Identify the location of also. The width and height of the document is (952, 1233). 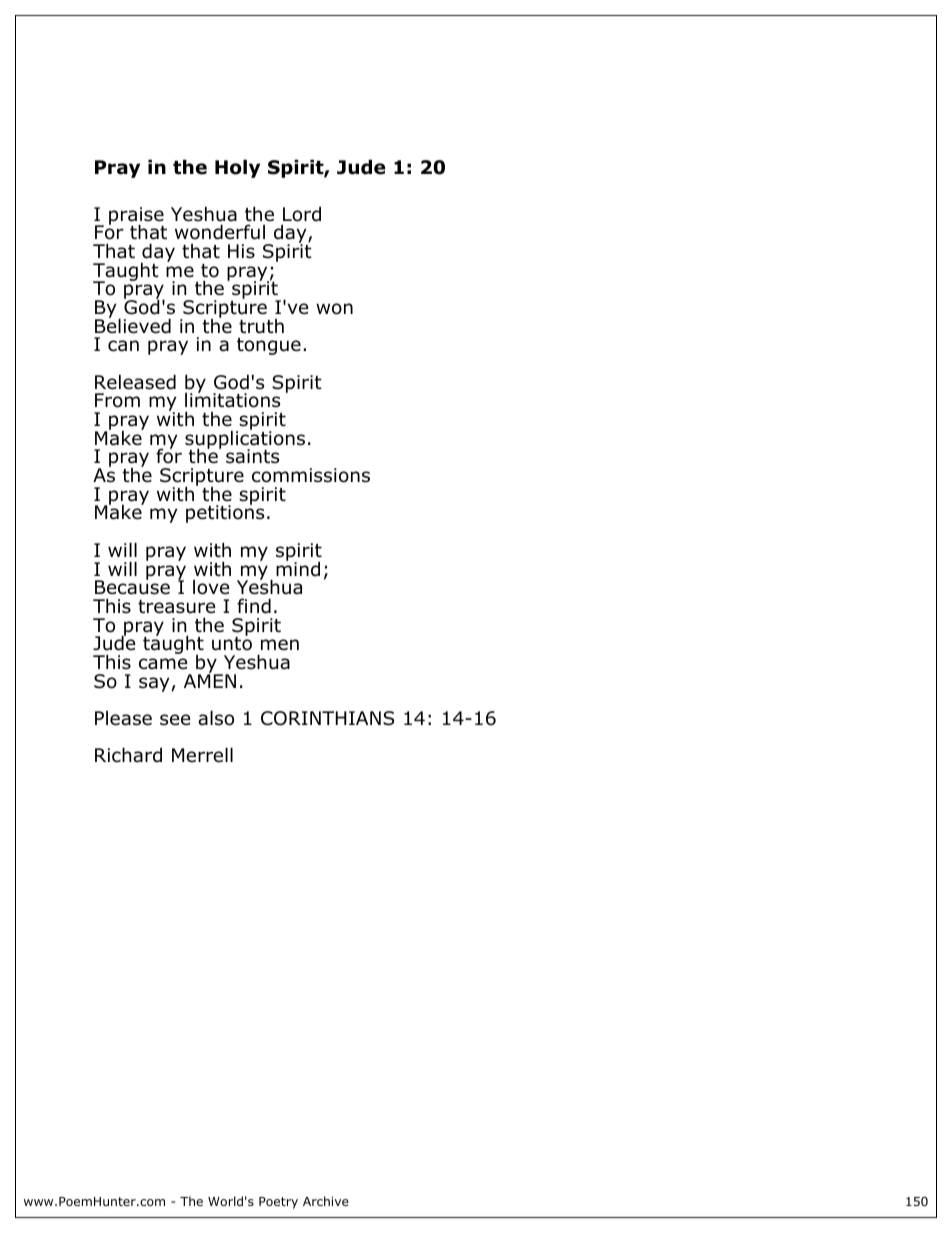
(216, 718).
